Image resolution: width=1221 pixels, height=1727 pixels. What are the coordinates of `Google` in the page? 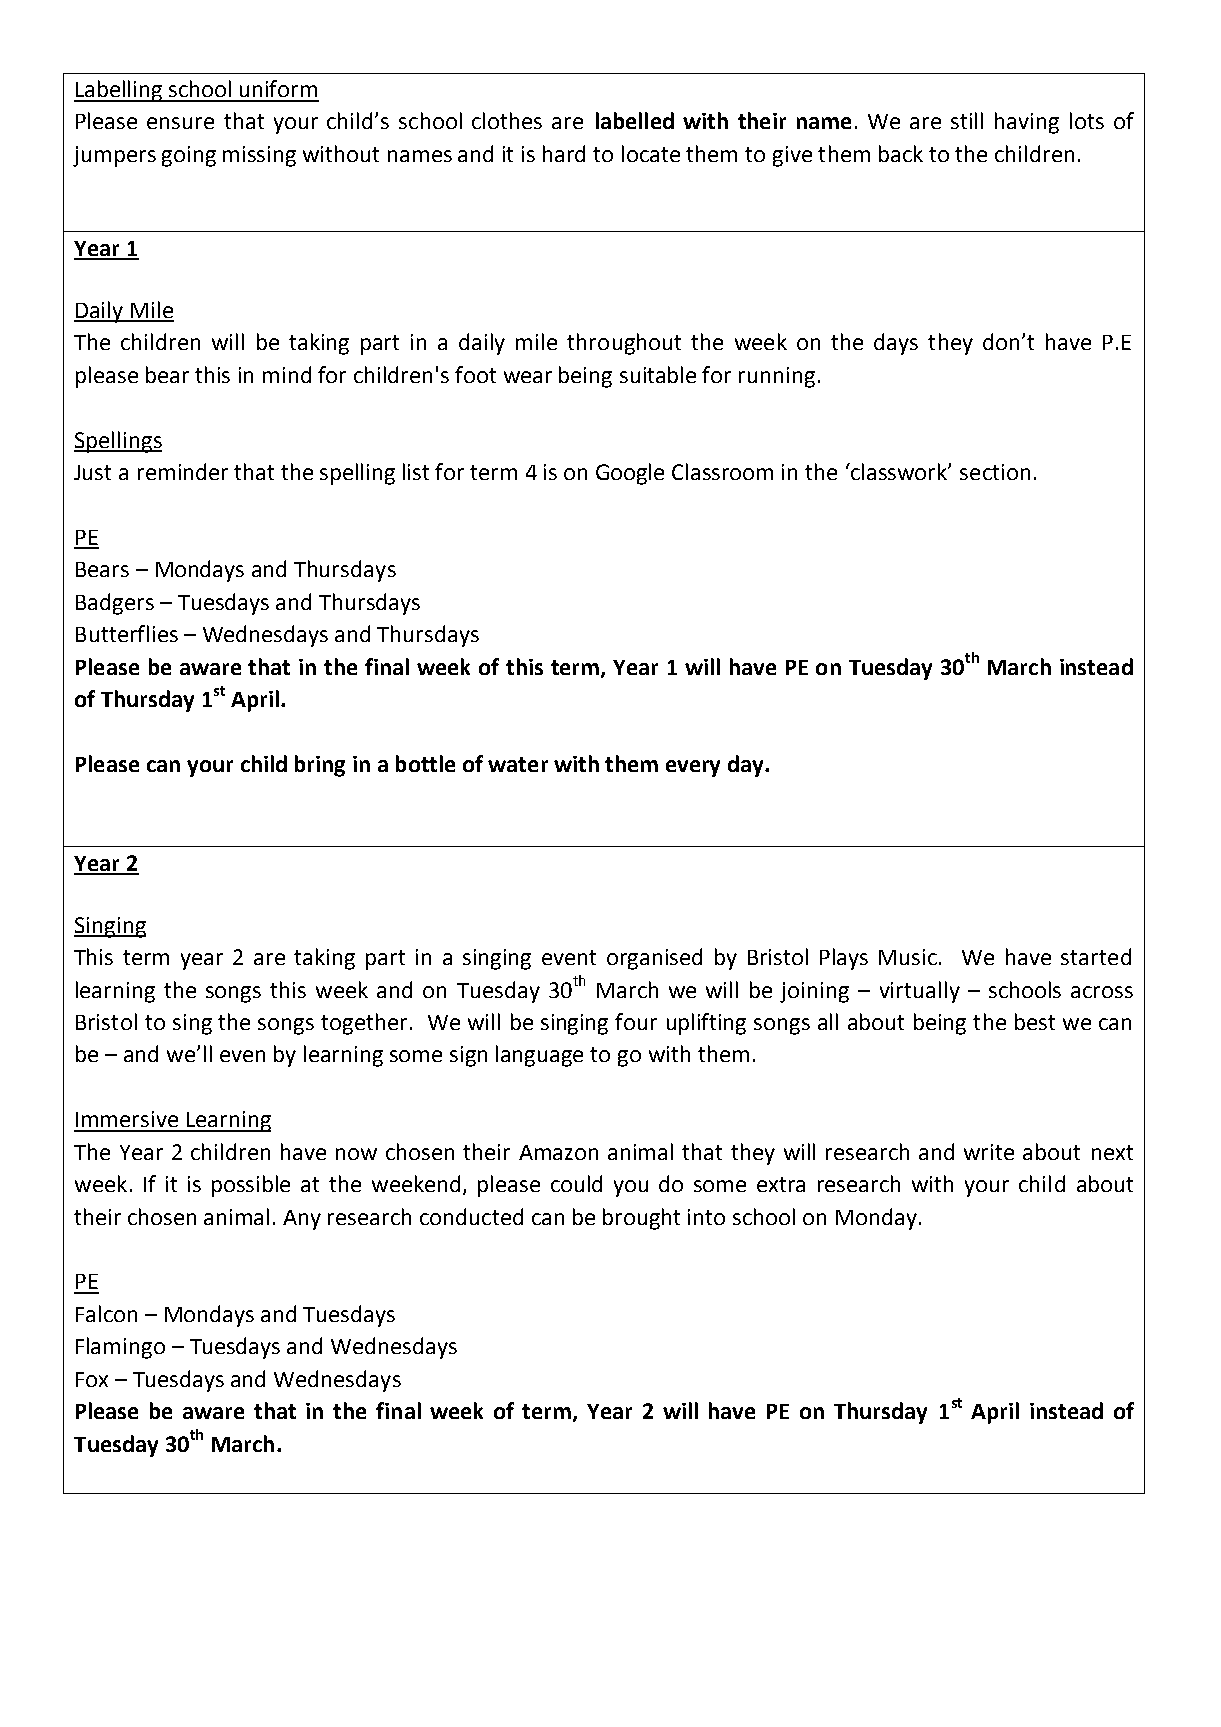 It's located at (630, 474).
